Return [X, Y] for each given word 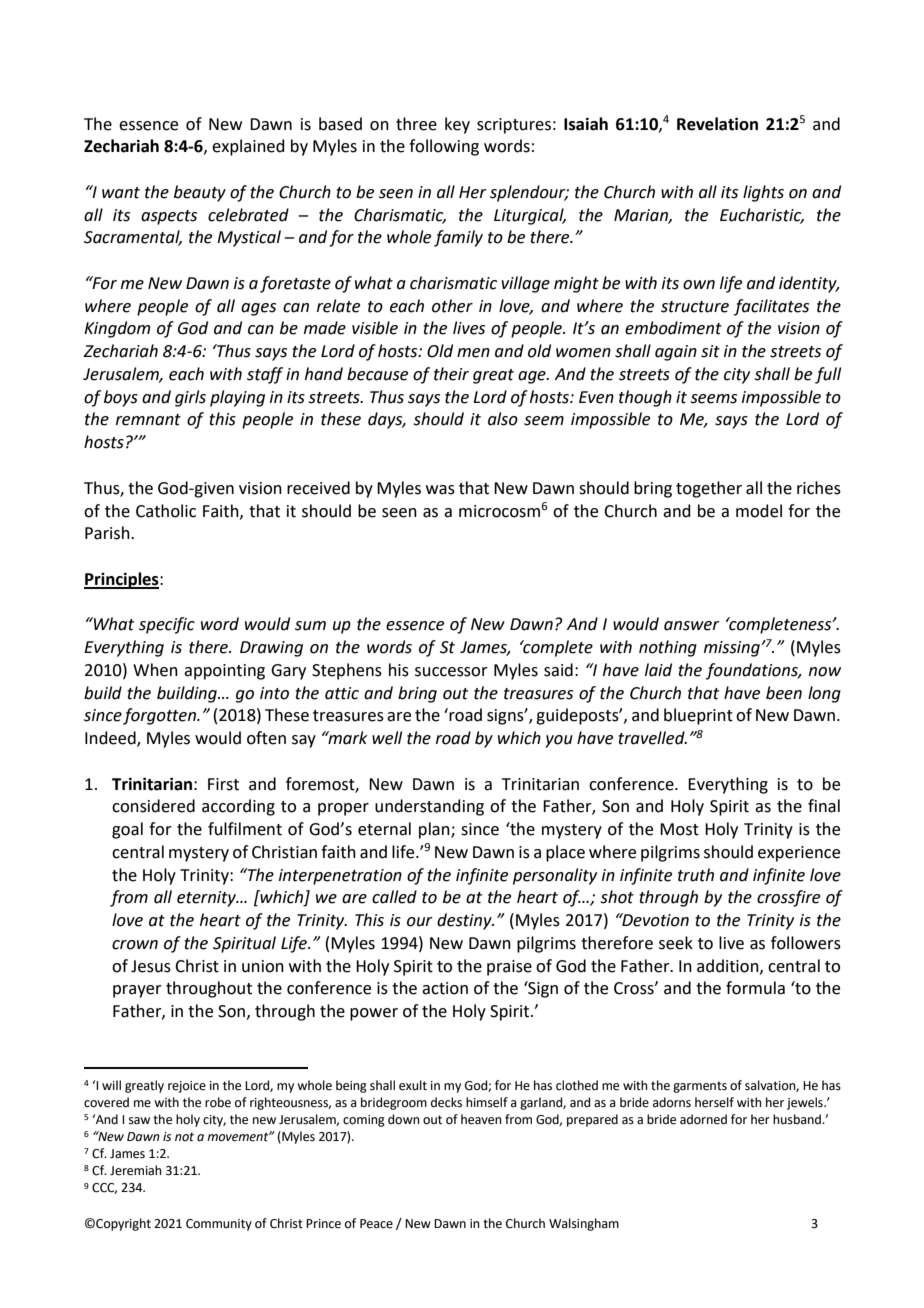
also [503, 419]
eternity [207, 899]
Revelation [717, 124]
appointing [224, 672]
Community [219, 1225]
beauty [200, 193]
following [444, 147]
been [784, 693]
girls [190, 398]
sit [710, 351]
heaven [481, 1119]
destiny [465, 921]
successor [451, 672]
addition [729, 966]
